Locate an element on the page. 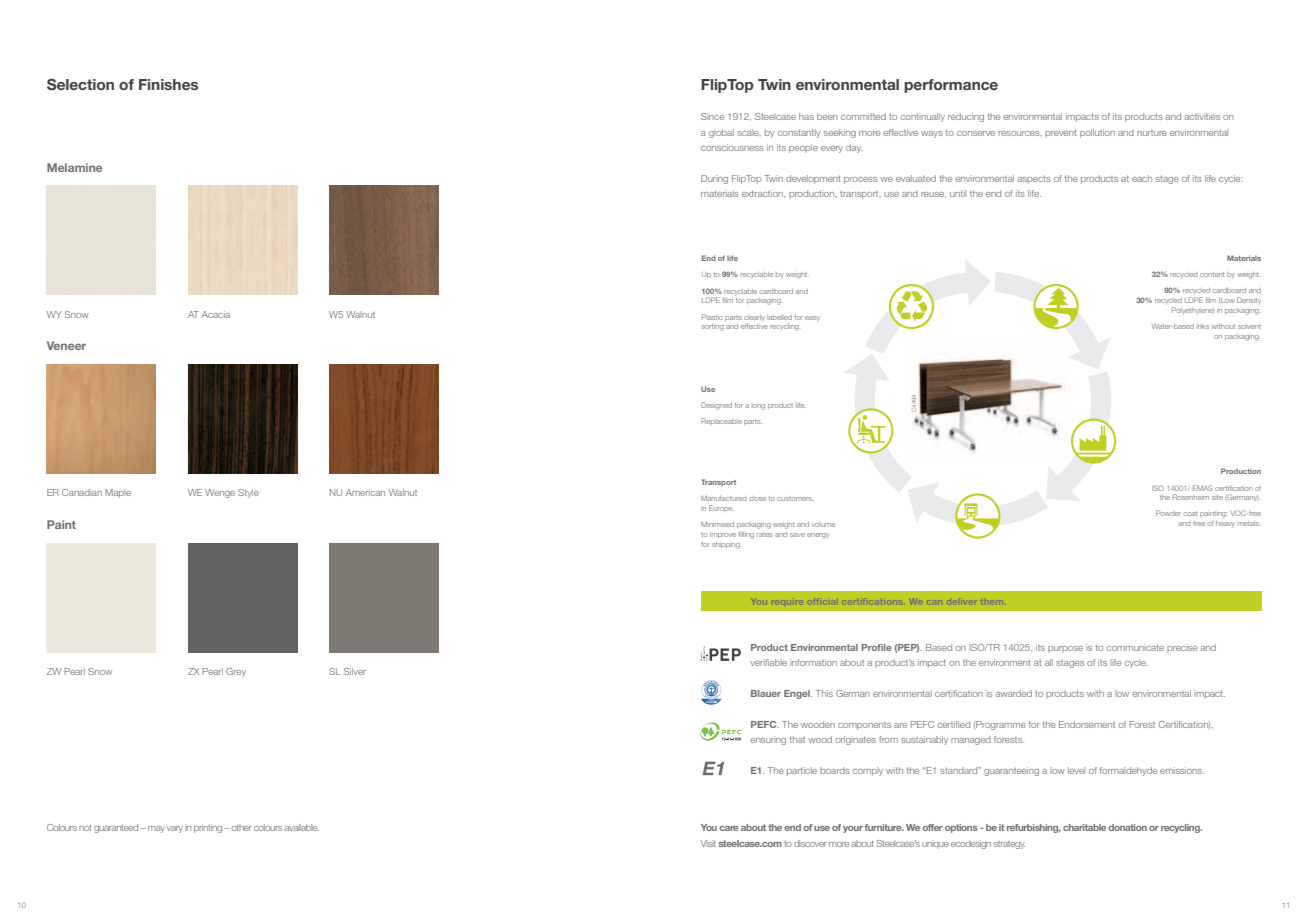  printing is located at coordinates (208, 828).
